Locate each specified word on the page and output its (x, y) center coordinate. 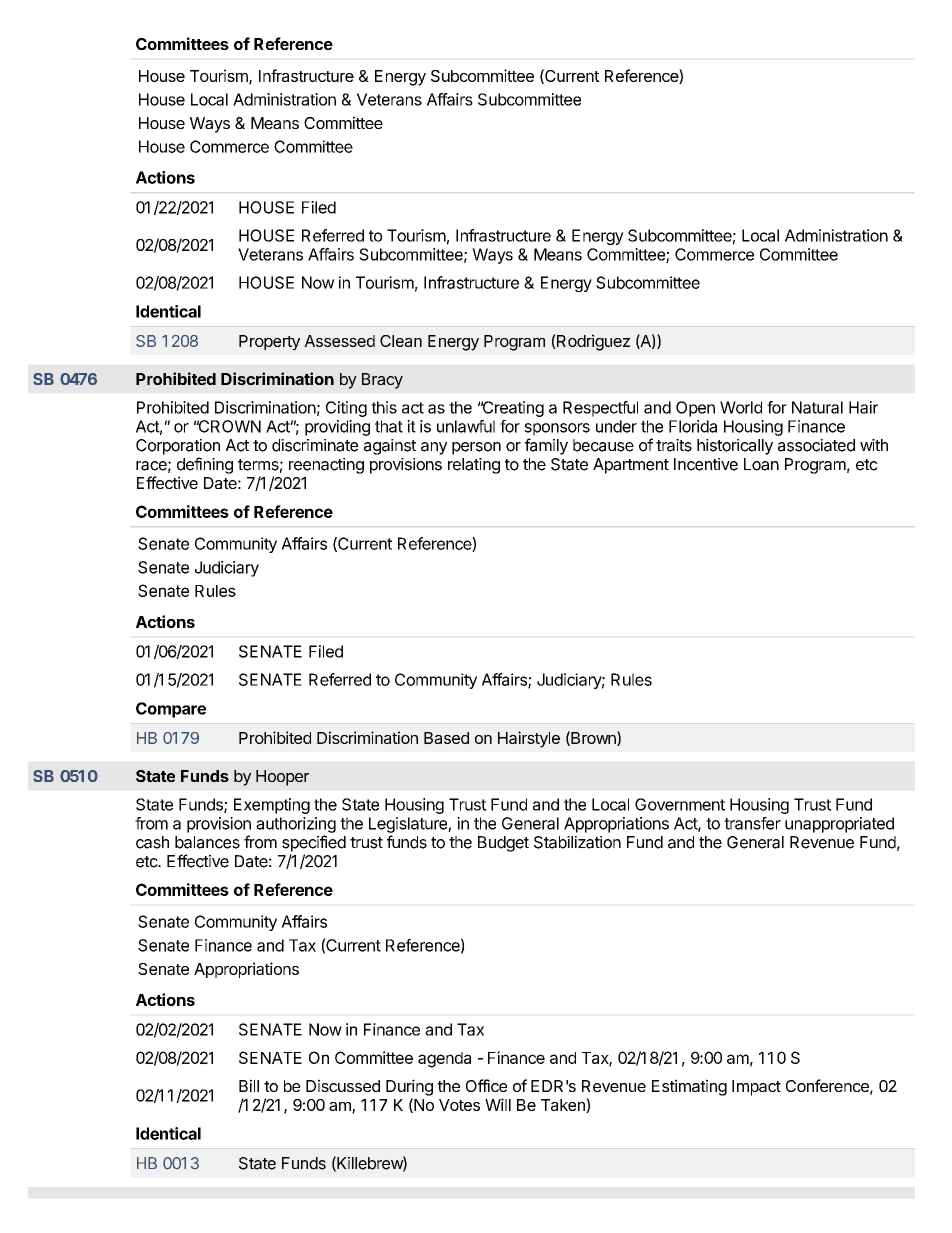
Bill (249, 1085)
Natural (817, 407)
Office (486, 1085)
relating (474, 466)
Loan (761, 464)
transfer (752, 823)
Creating (512, 409)
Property (269, 343)
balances (207, 842)
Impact (756, 1088)
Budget (503, 844)
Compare (171, 710)
